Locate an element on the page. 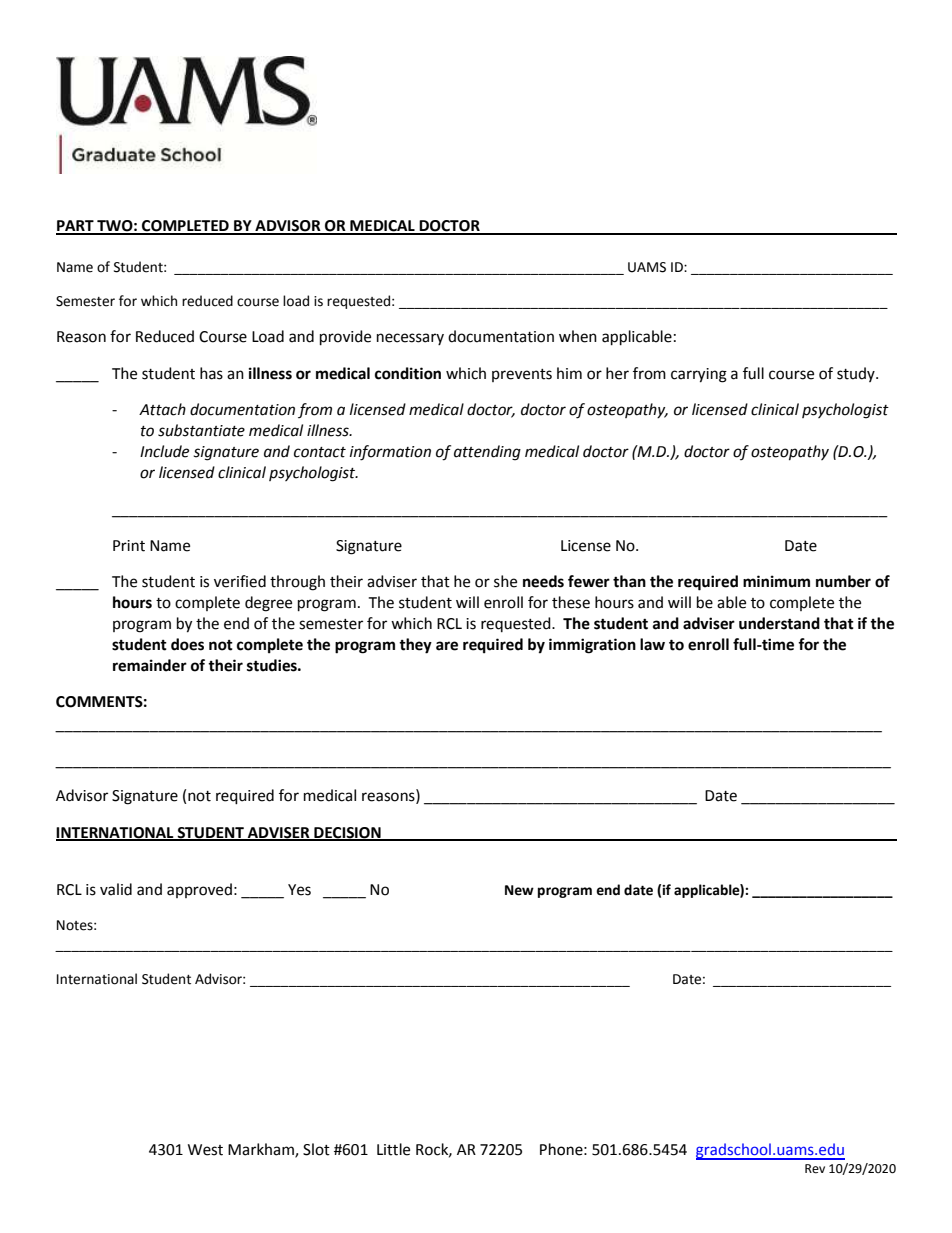  are is located at coordinates (447, 646).
